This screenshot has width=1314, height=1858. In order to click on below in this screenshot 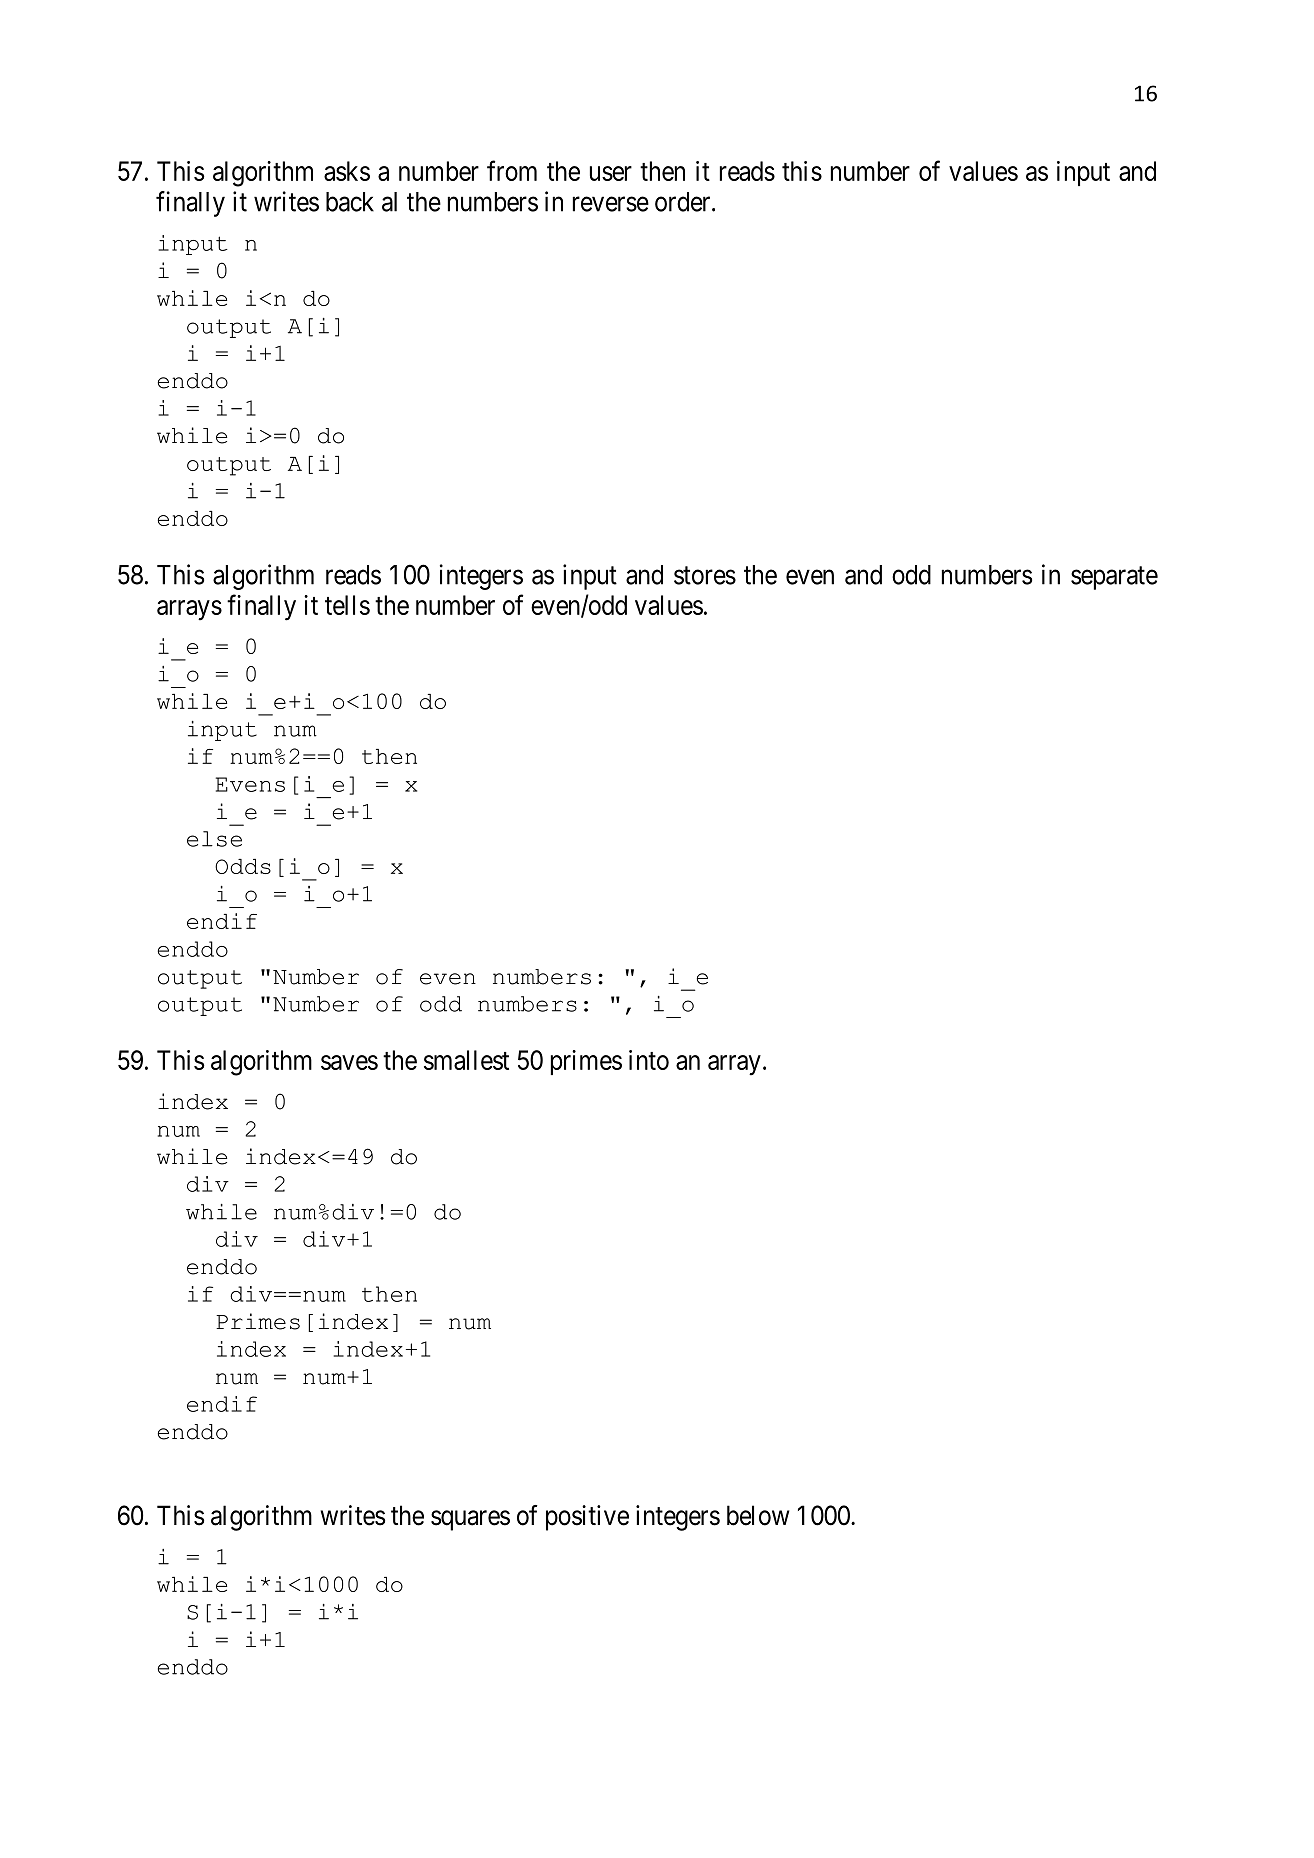, I will do `click(758, 1515)`.
